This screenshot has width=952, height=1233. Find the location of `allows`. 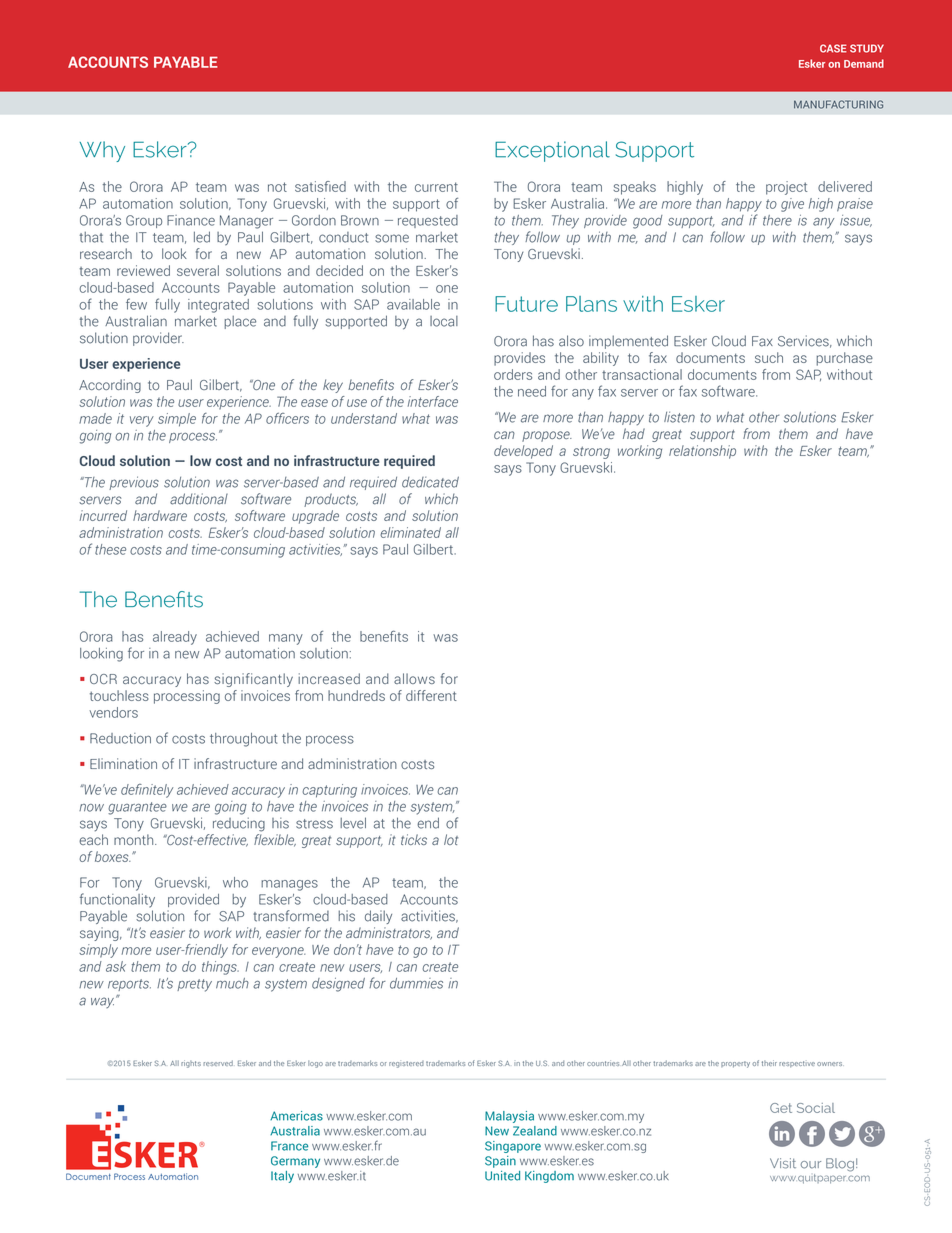

allows is located at coordinates (414, 678).
